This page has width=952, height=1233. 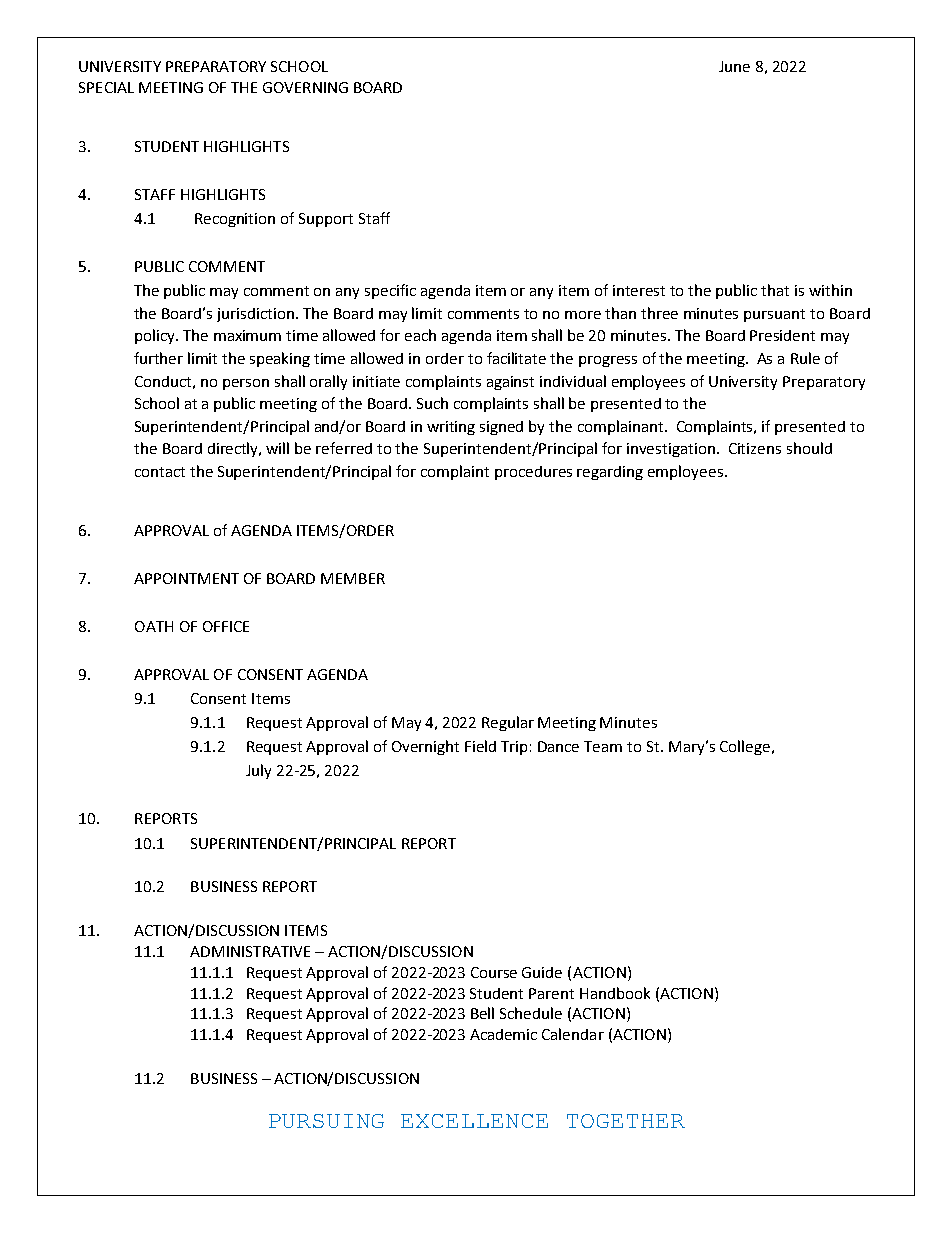 I want to click on each, so click(x=420, y=335).
